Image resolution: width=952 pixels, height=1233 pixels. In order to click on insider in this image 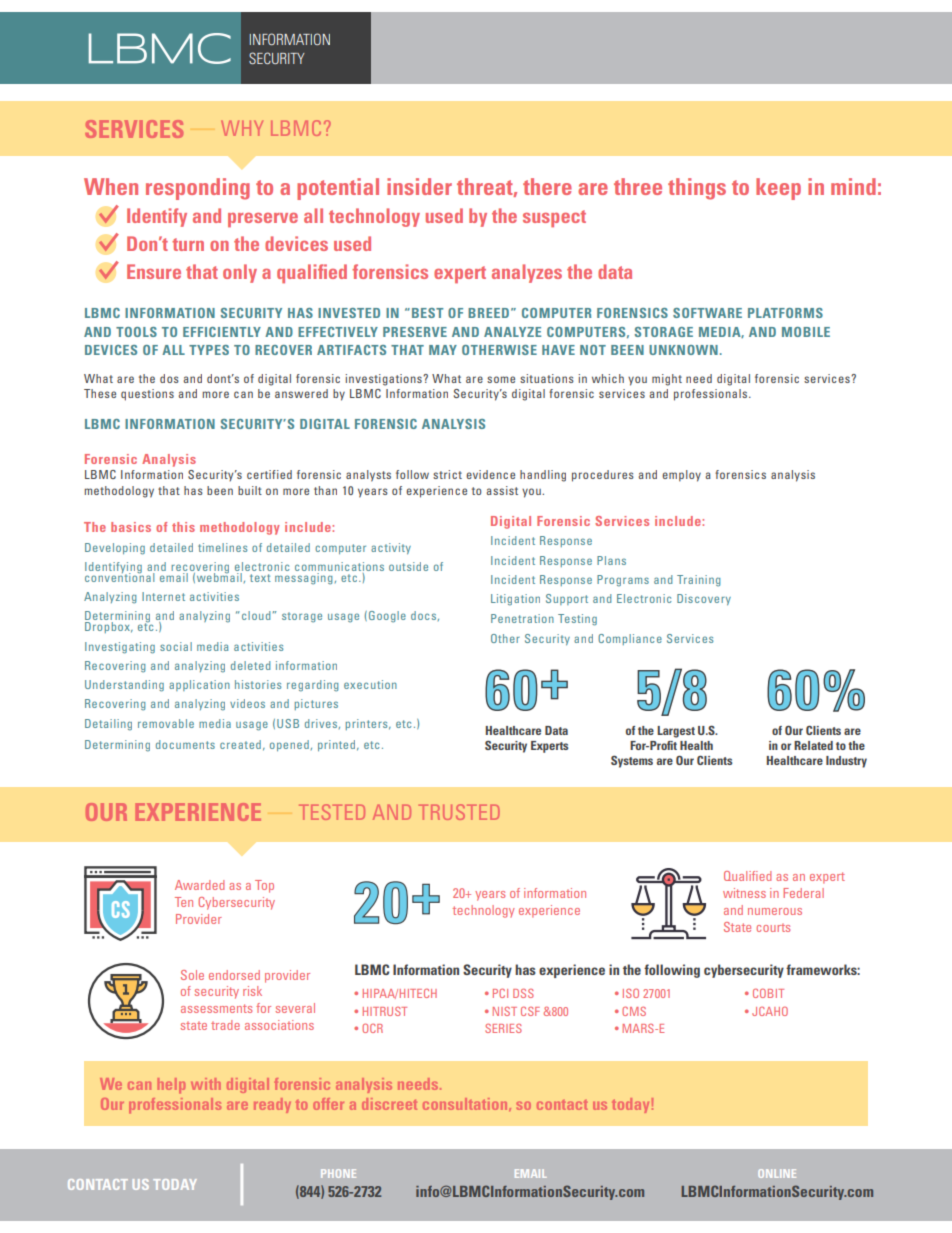, I will do `click(419, 186)`.
